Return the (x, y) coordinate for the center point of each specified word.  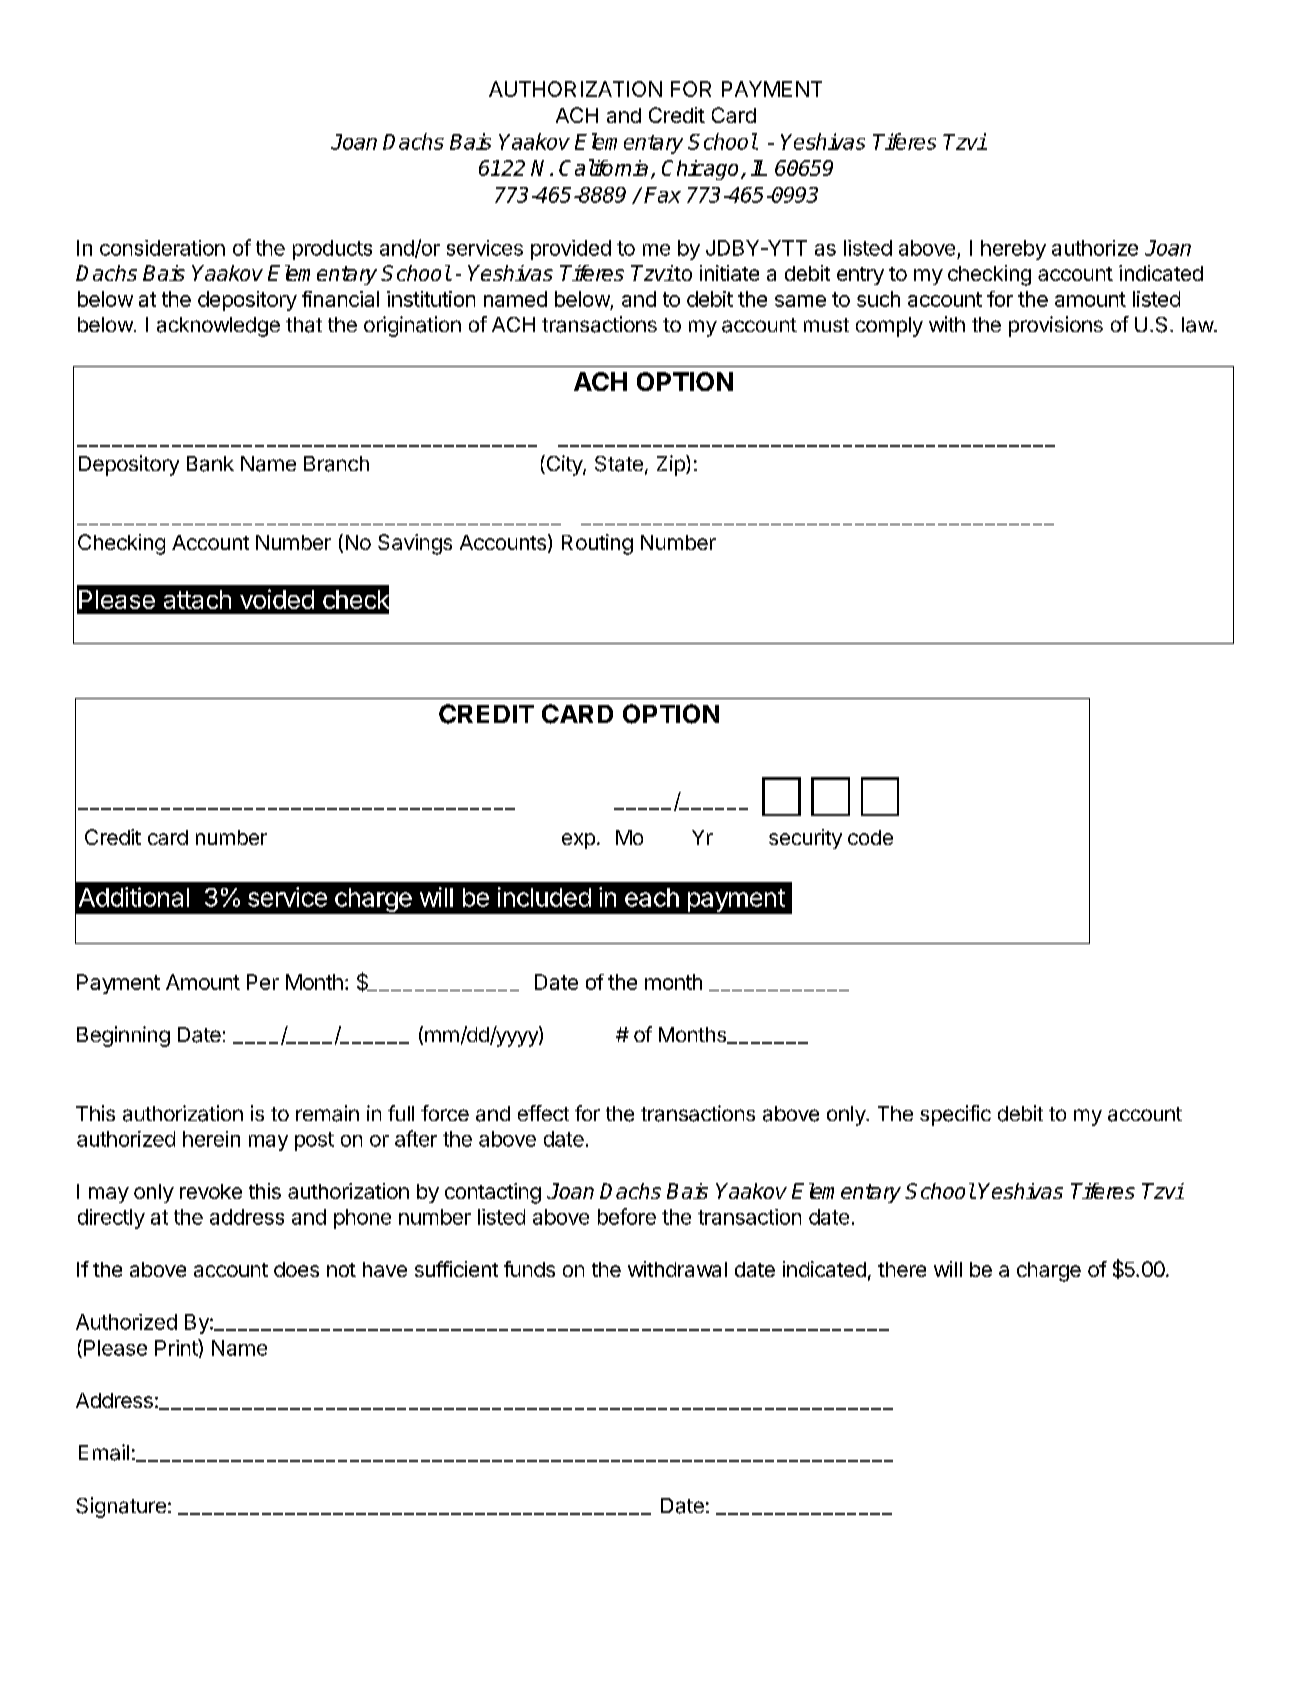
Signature (121, 1507)
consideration (162, 248)
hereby (1013, 250)
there (902, 1269)
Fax (662, 195)
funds (529, 1269)
